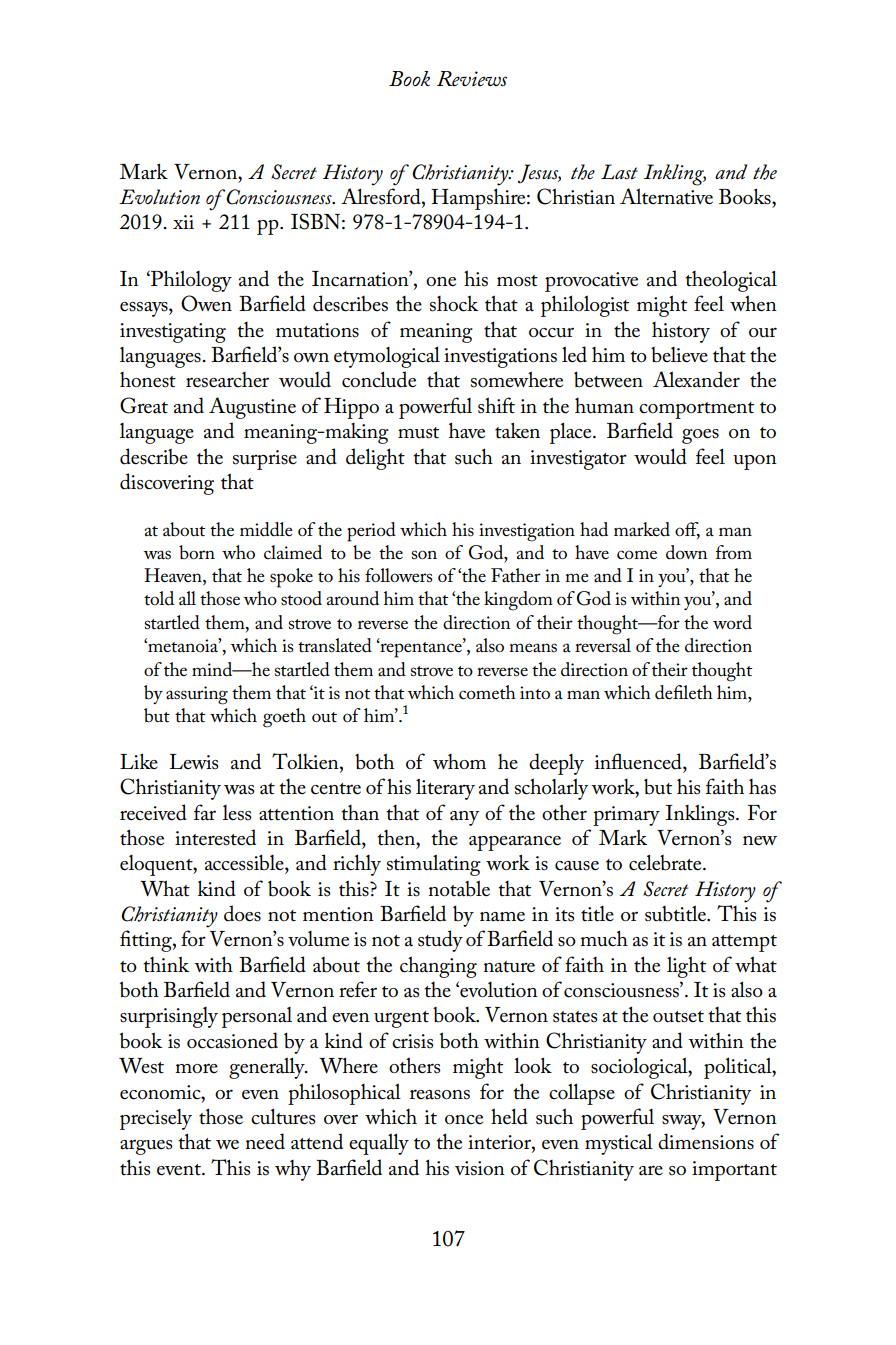 This screenshot has height=1345, width=896. What do you see at coordinates (399, 575) in the screenshot?
I see `followers` at bounding box center [399, 575].
